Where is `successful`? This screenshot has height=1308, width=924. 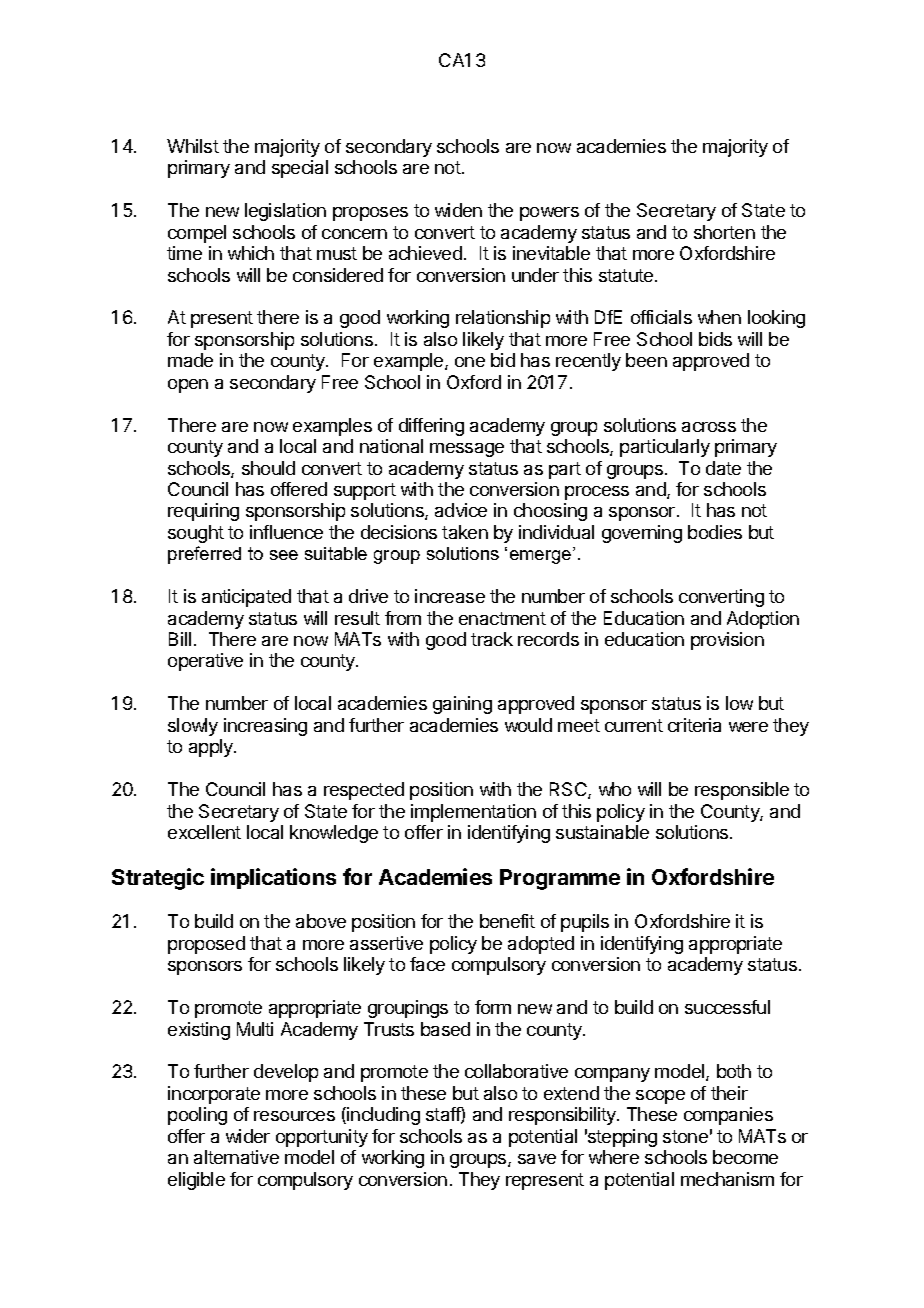
successful is located at coordinates (727, 1007).
